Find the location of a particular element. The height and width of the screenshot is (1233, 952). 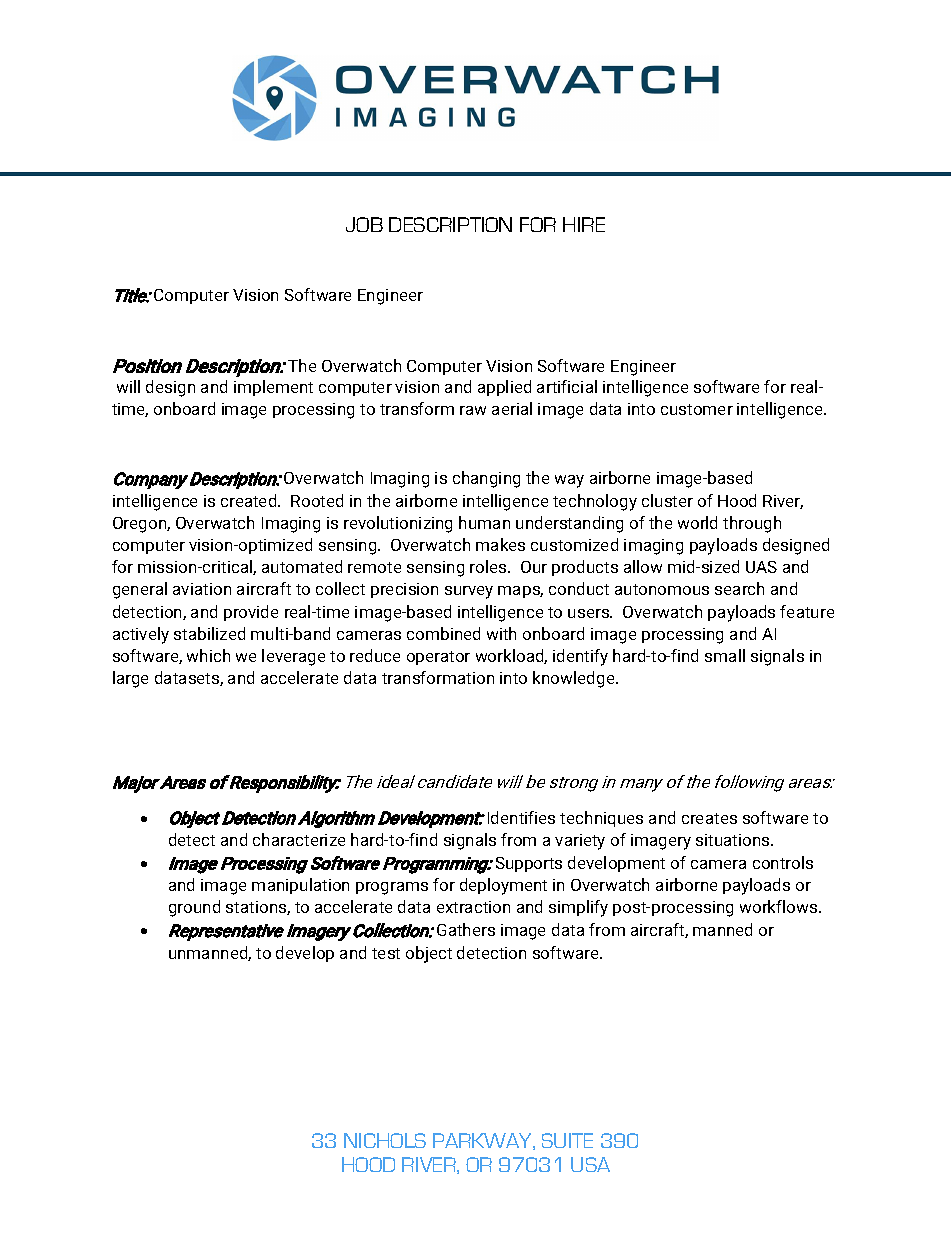

NICHOLS is located at coordinates (385, 1140).
